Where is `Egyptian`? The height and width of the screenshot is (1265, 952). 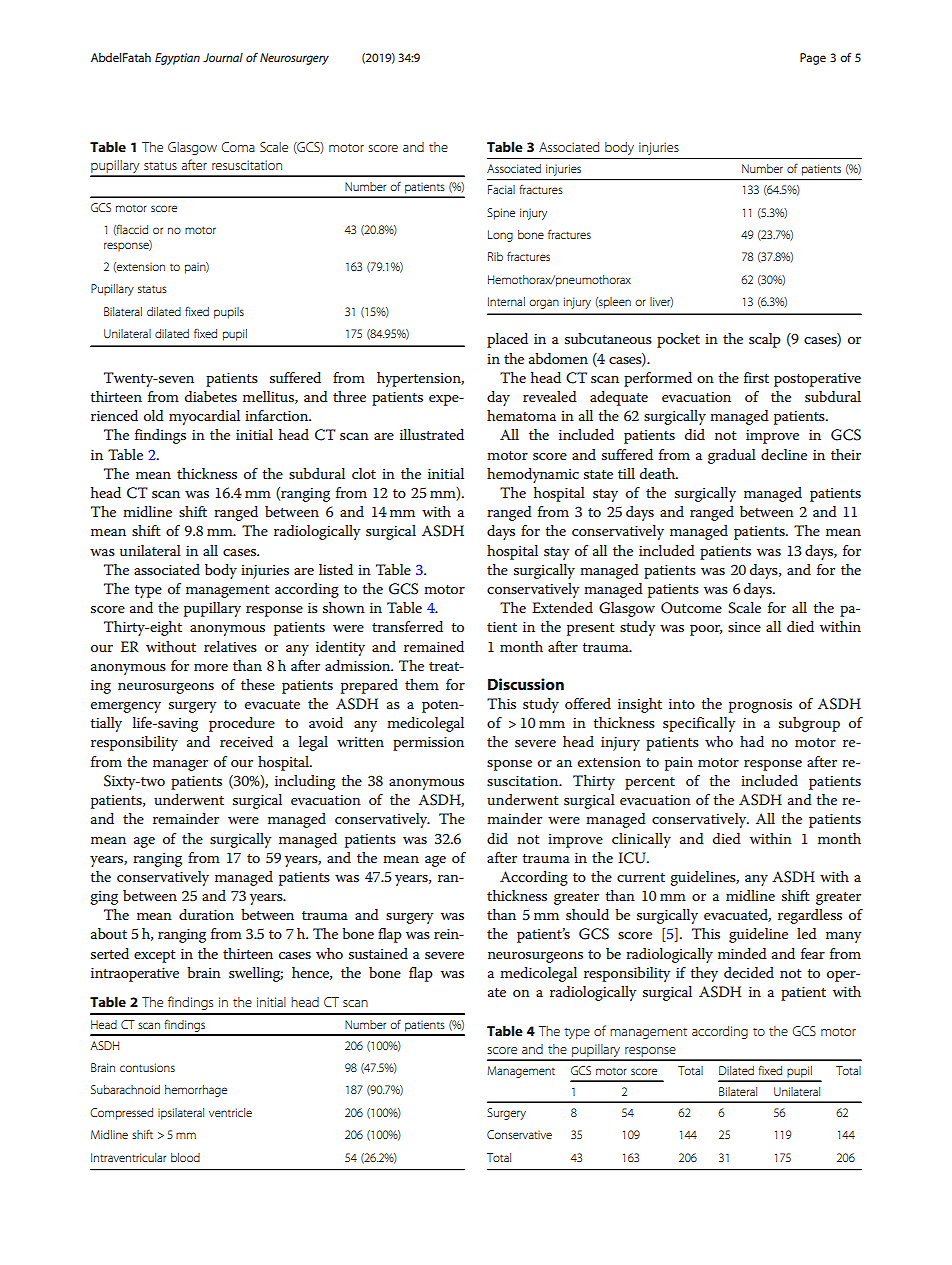
Egyptian is located at coordinates (177, 59).
